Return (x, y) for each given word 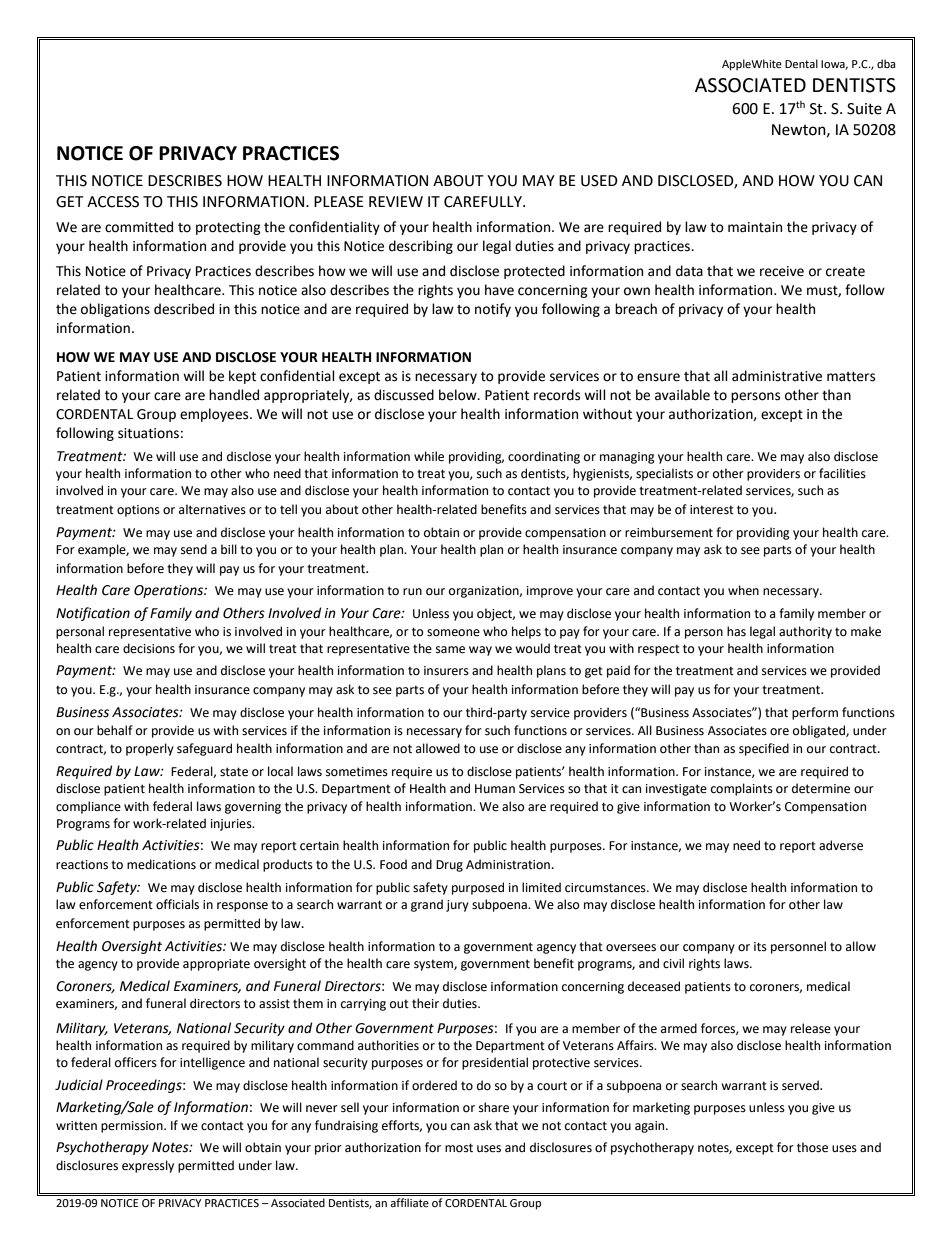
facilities (842, 473)
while (429, 456)
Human (495, 788)
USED (599, 181)
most (459, 1148)
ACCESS (113, 202)
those (812, 1147)
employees (215, 415)
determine (821, 788)
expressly (148, 1166)
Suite (864, 109)
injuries (232, 825)
